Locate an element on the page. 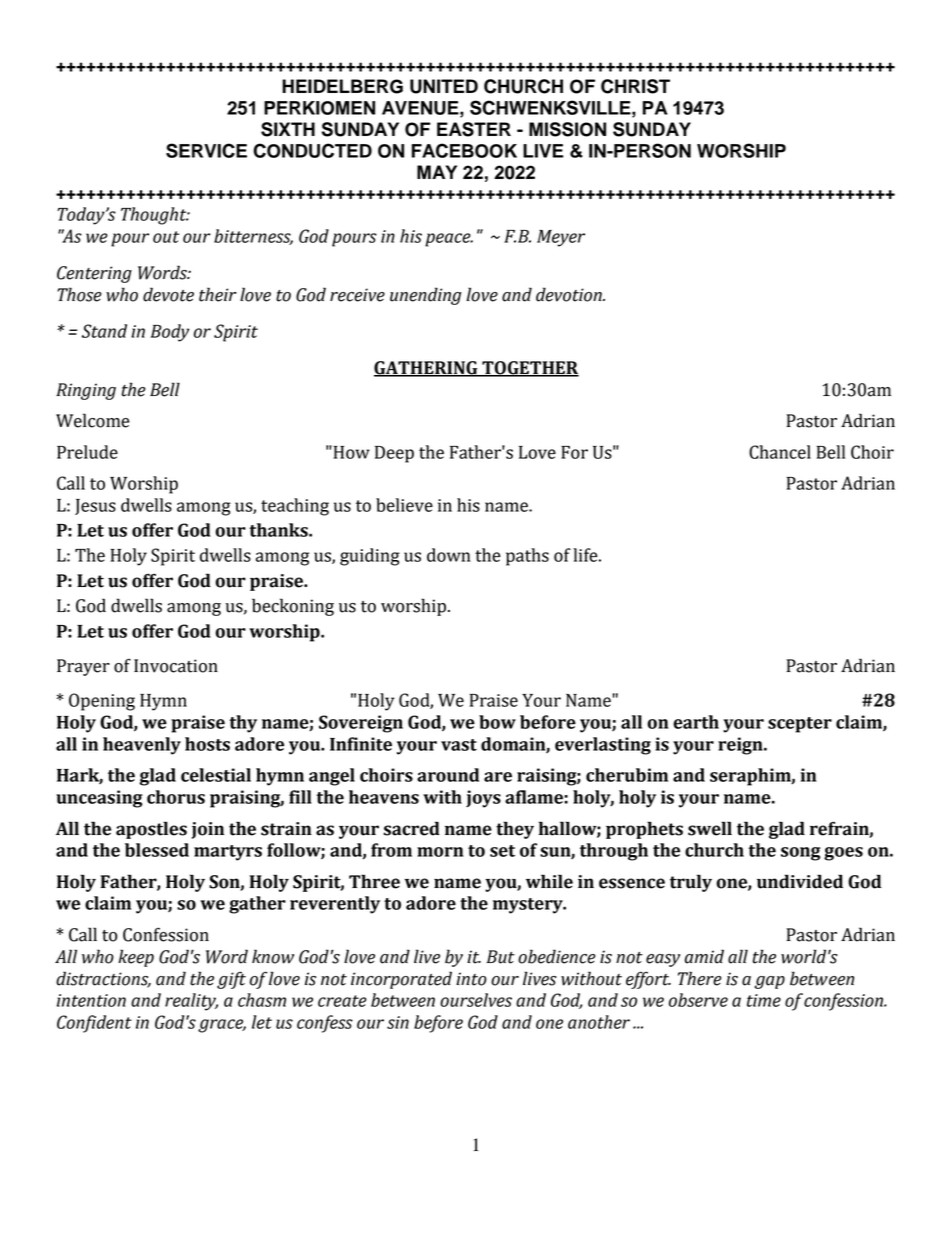  SERVICE is located at coordinates (206, 150).
